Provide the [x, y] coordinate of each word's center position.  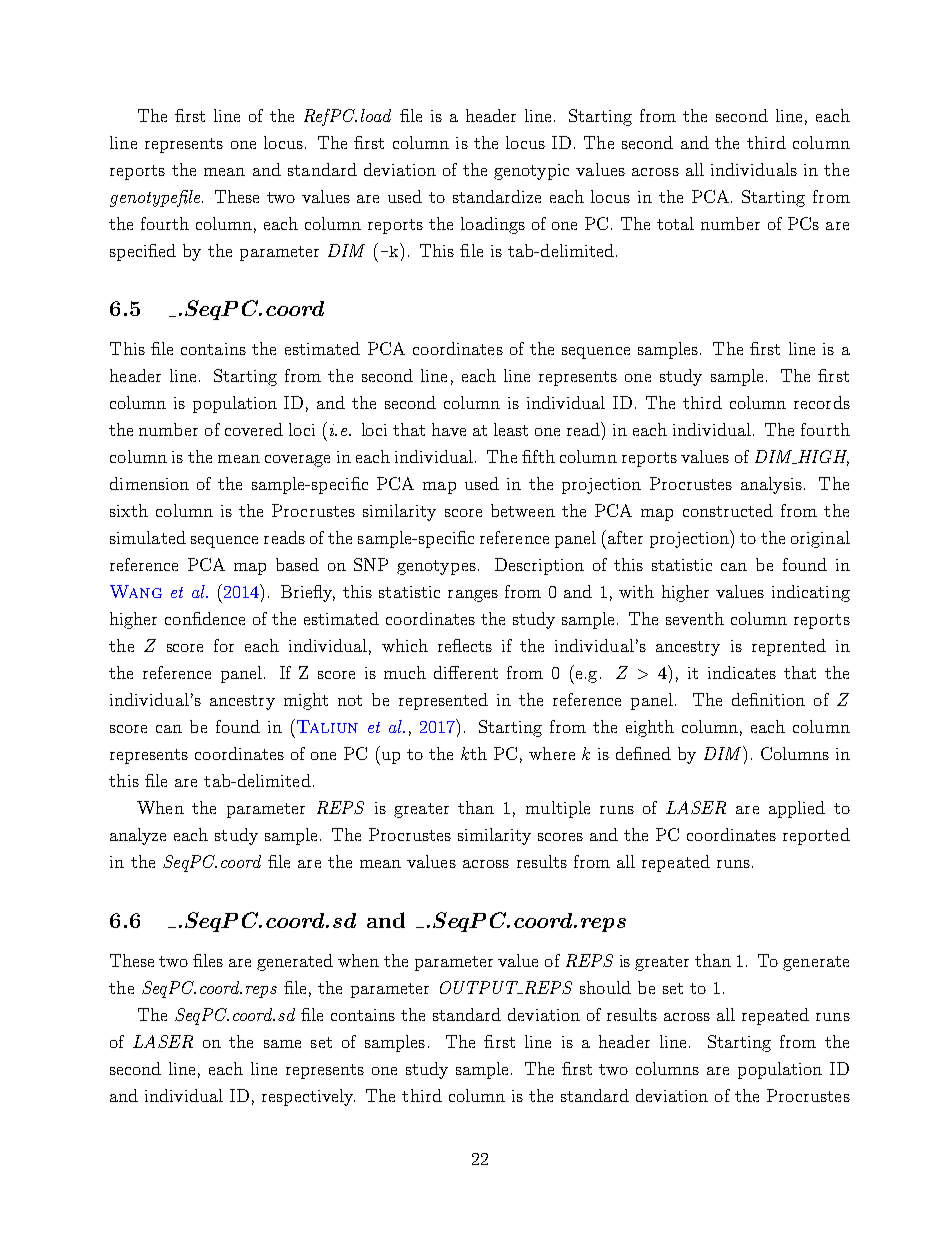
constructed [728, 510]
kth [474, 753]
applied [797, 809]
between [523, 510]
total [675, 223]
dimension [149, 483]
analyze [138, 836]
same [282, 1044]
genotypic [531, 172]
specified [143, 252]
